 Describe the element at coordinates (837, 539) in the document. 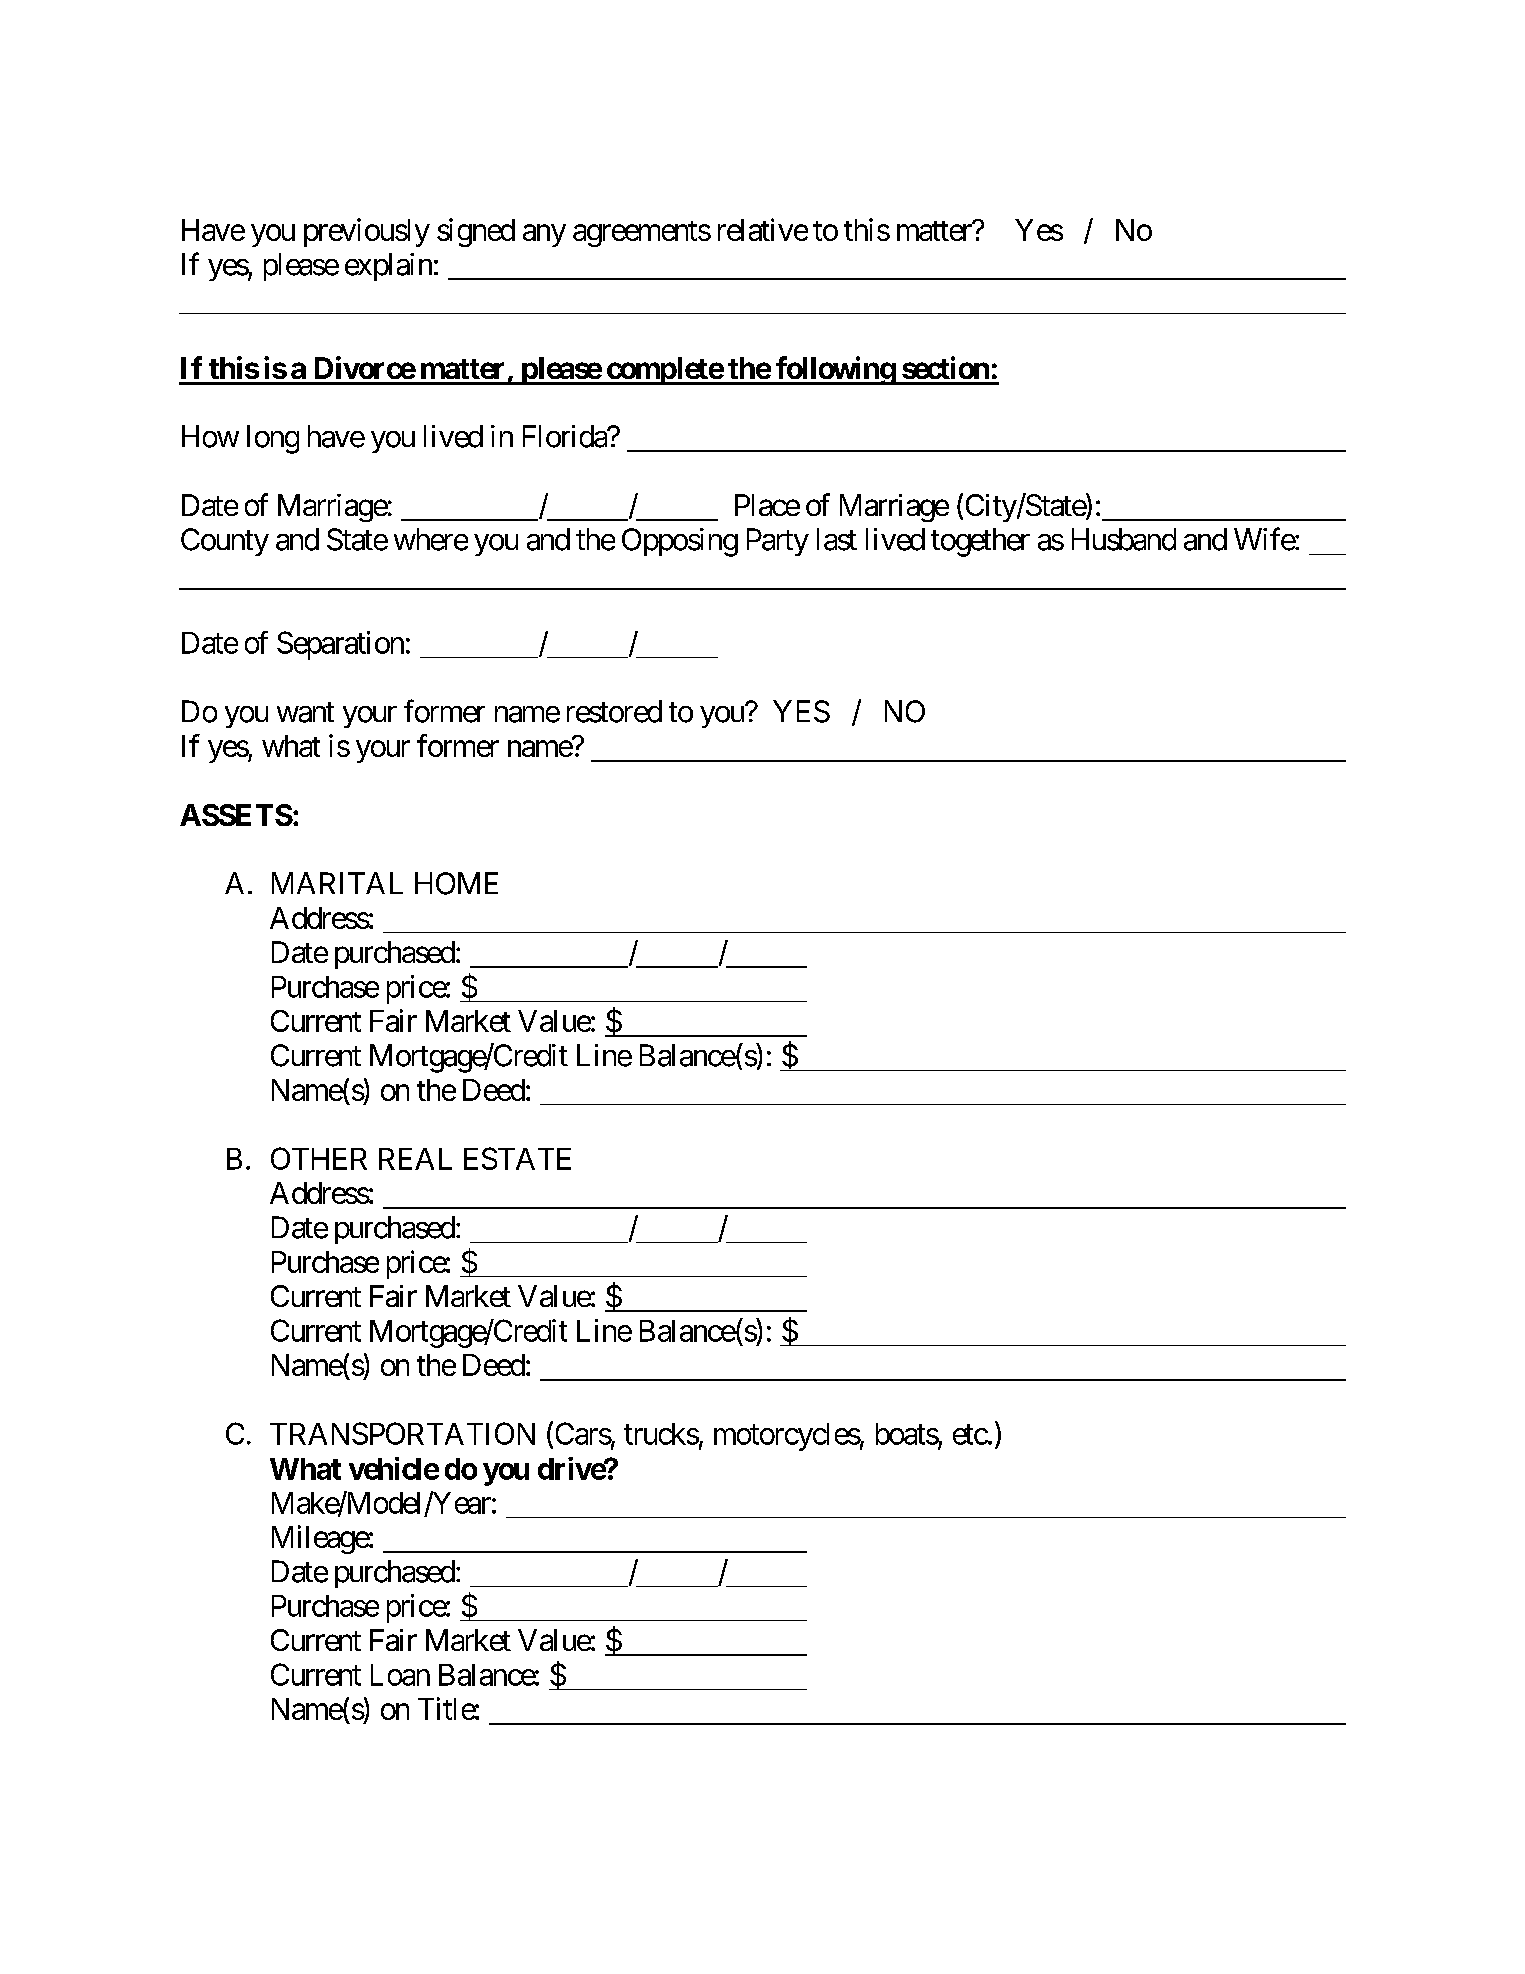

I see `last` at that location.
